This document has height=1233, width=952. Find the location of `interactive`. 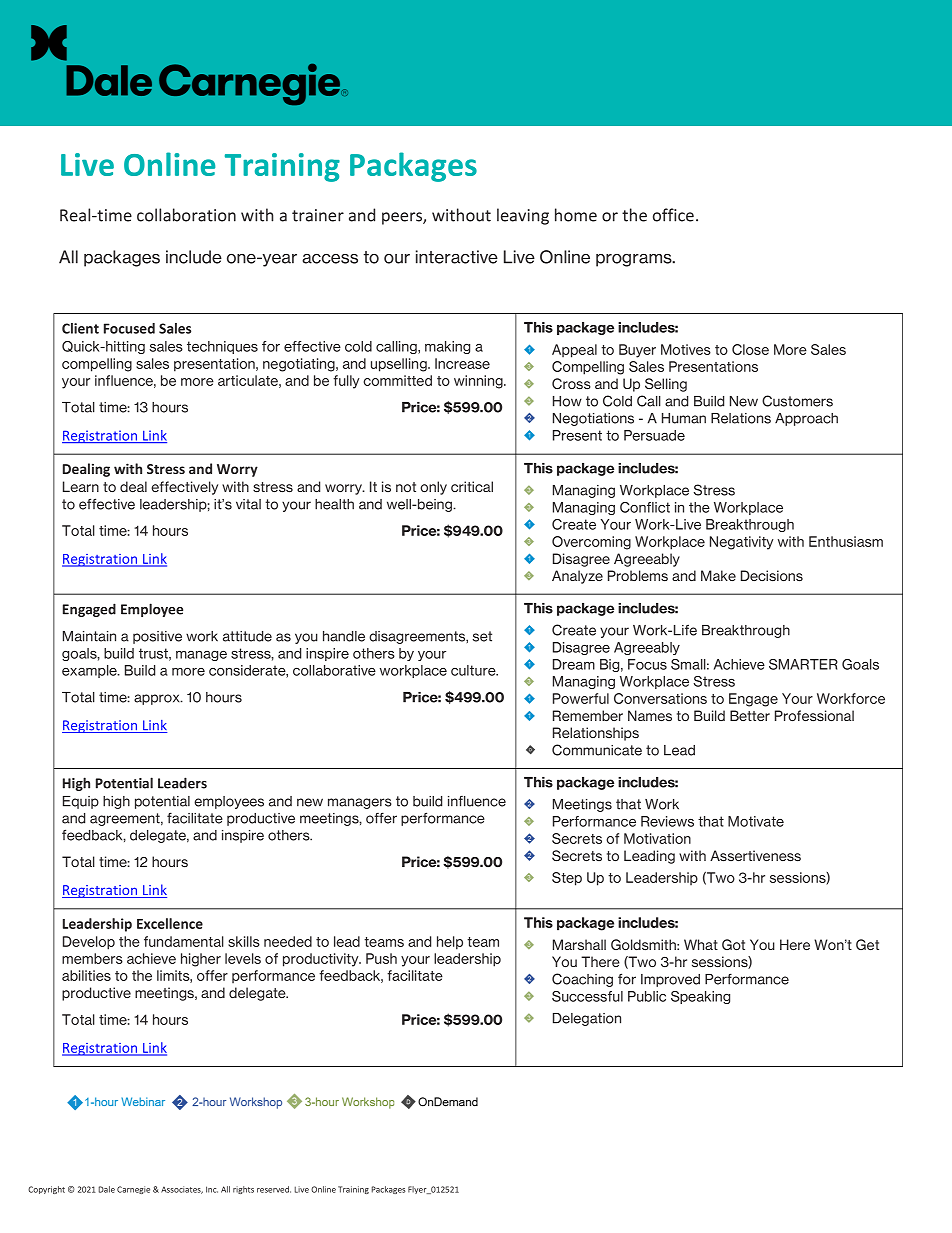

interactive is located at coordinates (457, 257).
